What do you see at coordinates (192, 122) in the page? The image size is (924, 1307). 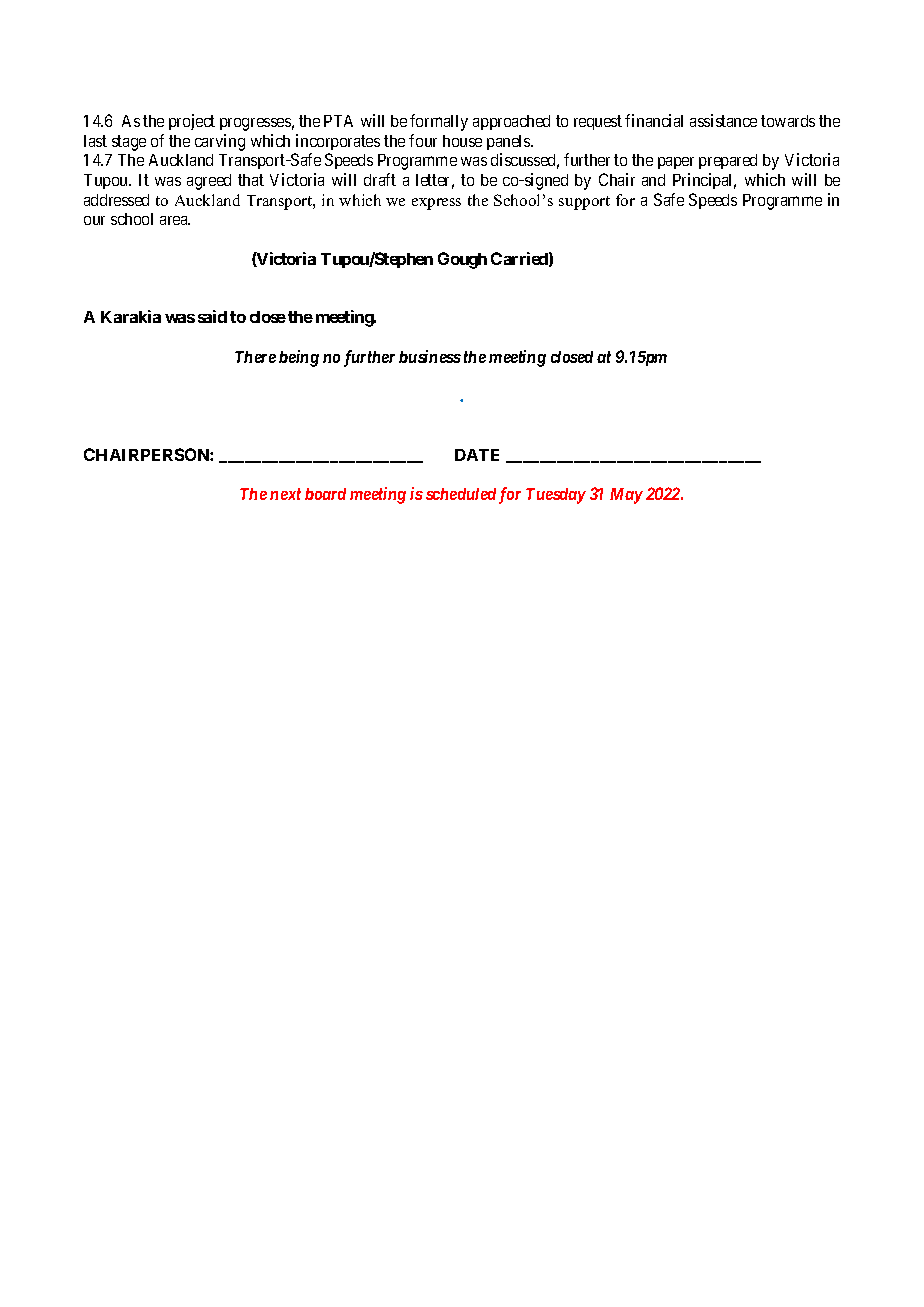 I see `project` at bounding box center [192, 122].
